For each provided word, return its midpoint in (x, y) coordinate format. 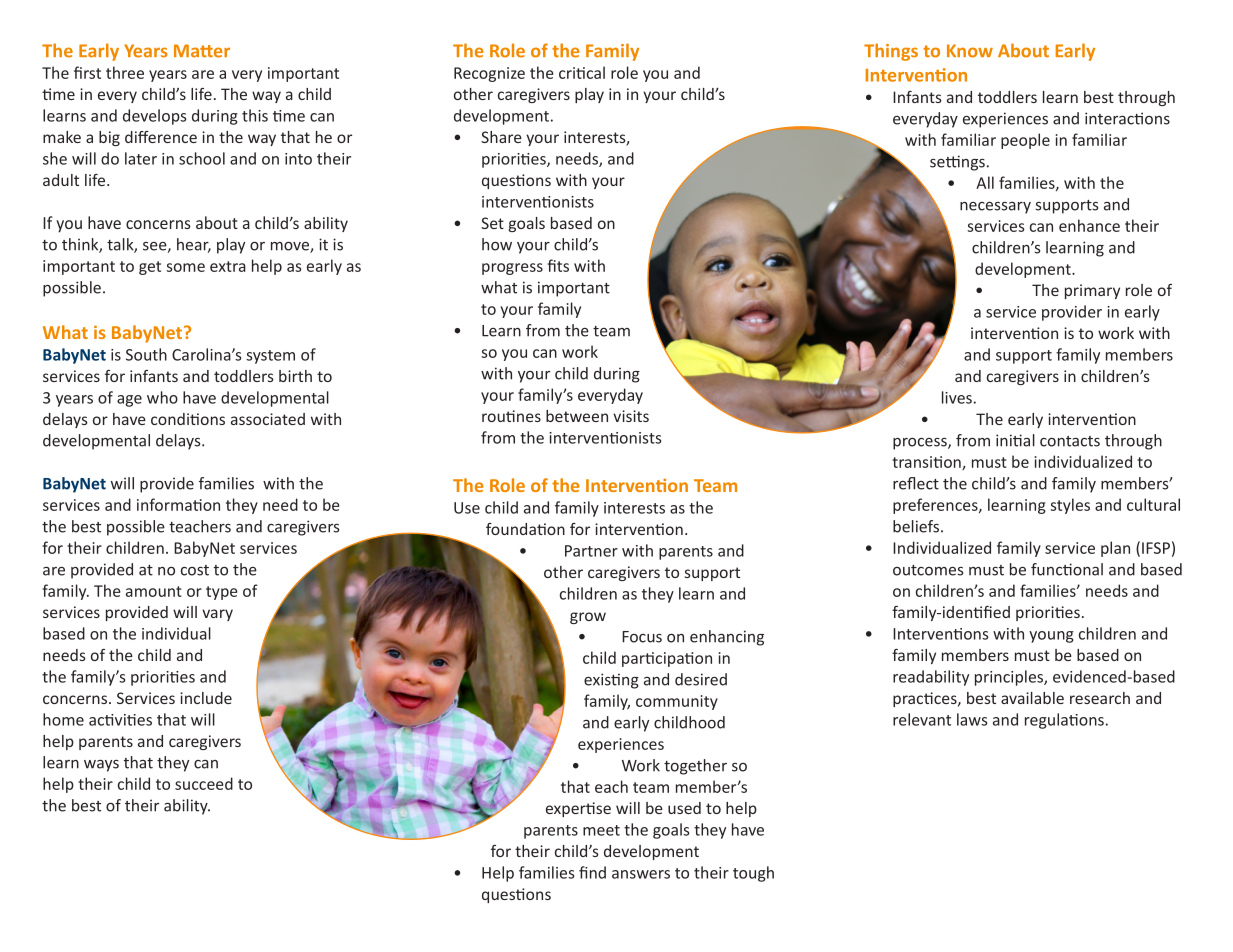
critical (582, 72)
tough (753, 874)
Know (970, 51)
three (125, 72)
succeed (204, 783)
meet (601, 830)
